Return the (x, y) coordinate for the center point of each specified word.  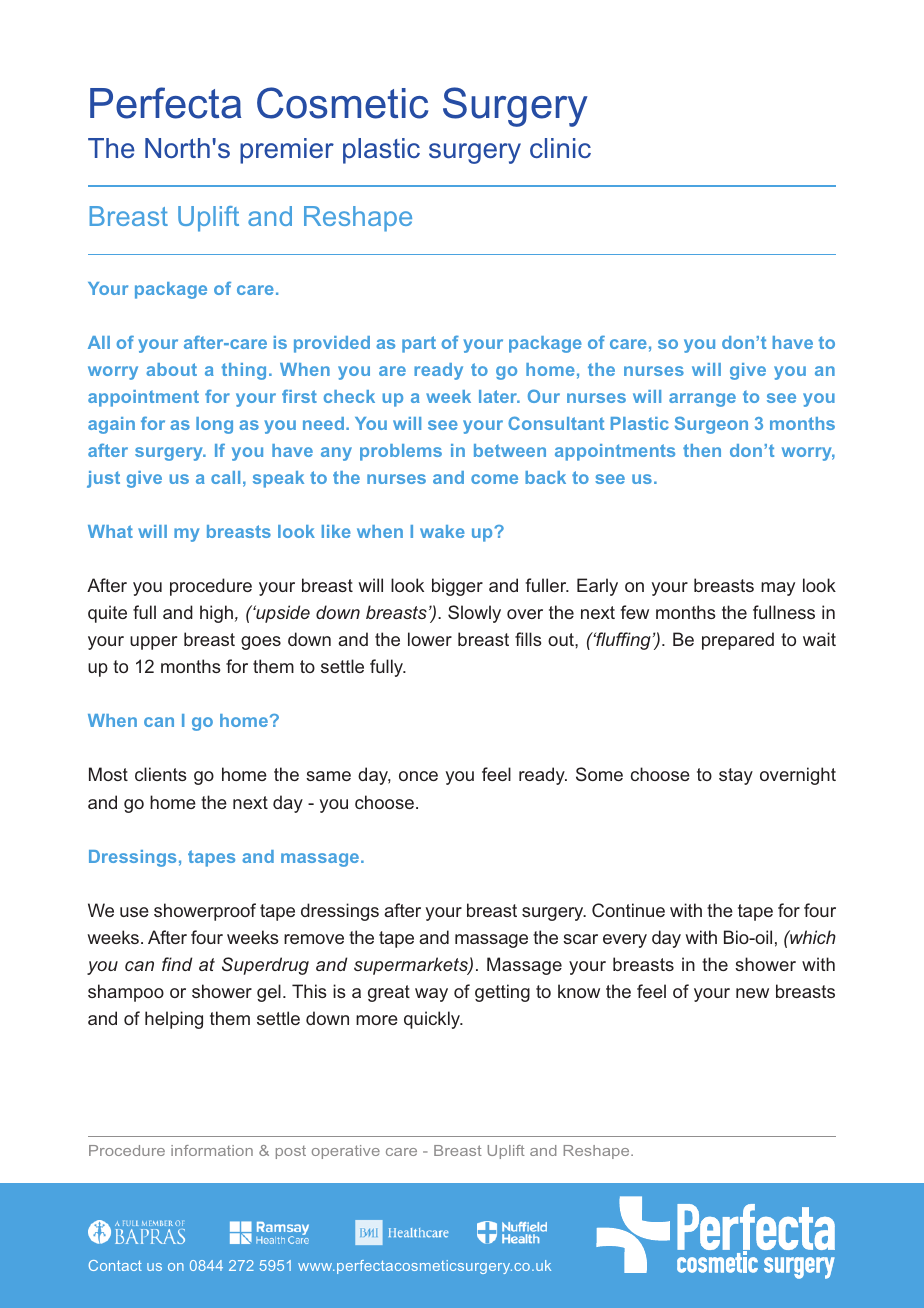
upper (153, 643)
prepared (738, 641)
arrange (702, 400)
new (752, 993)
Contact (115, 1265)
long (214, 425)
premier (287, 151)
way (431, 995)
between (510, 450)
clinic (560, 148)
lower (430, 639)
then (702, 450)
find (177, 964)
